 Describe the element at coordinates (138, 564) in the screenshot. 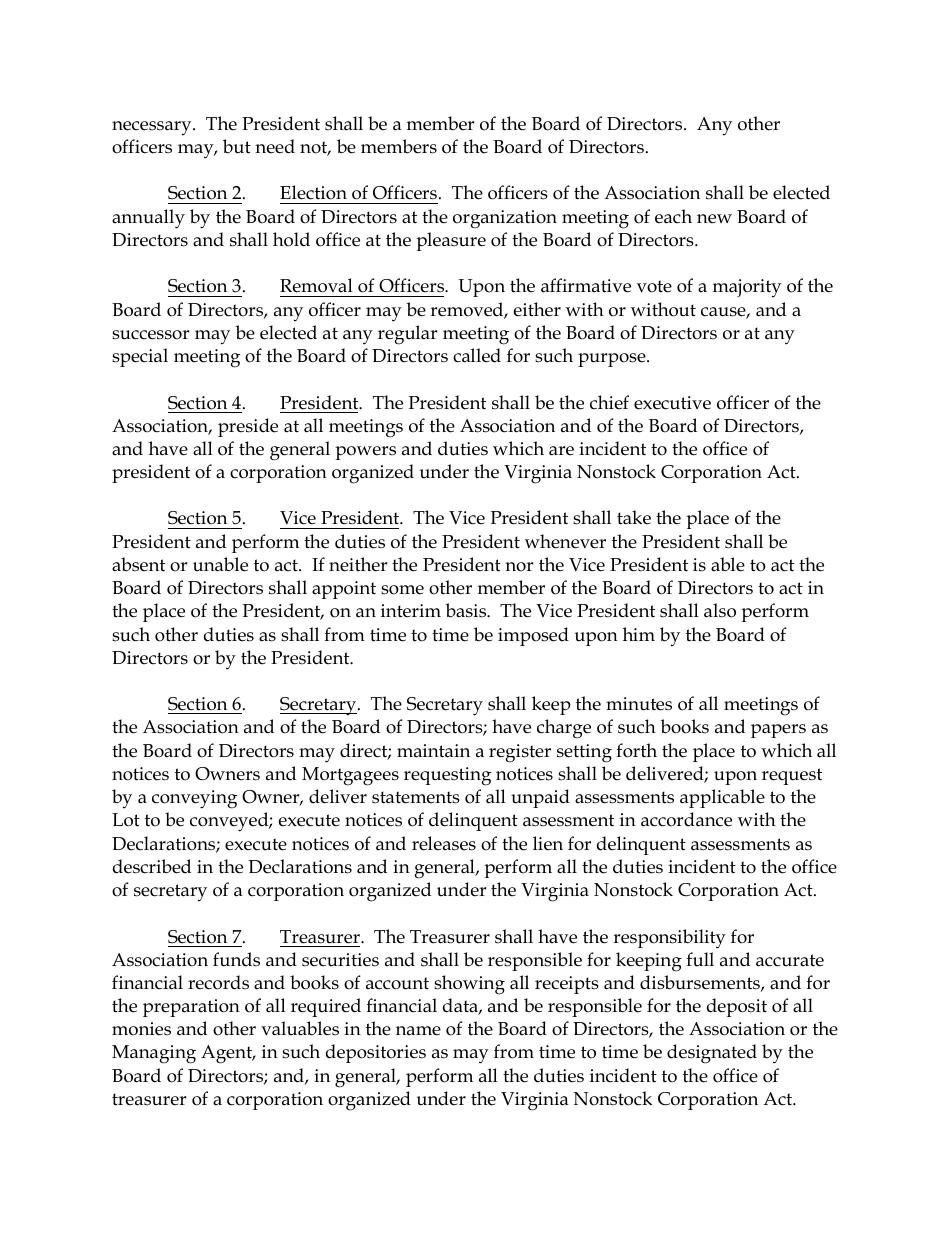

I see `absent` at that location.
